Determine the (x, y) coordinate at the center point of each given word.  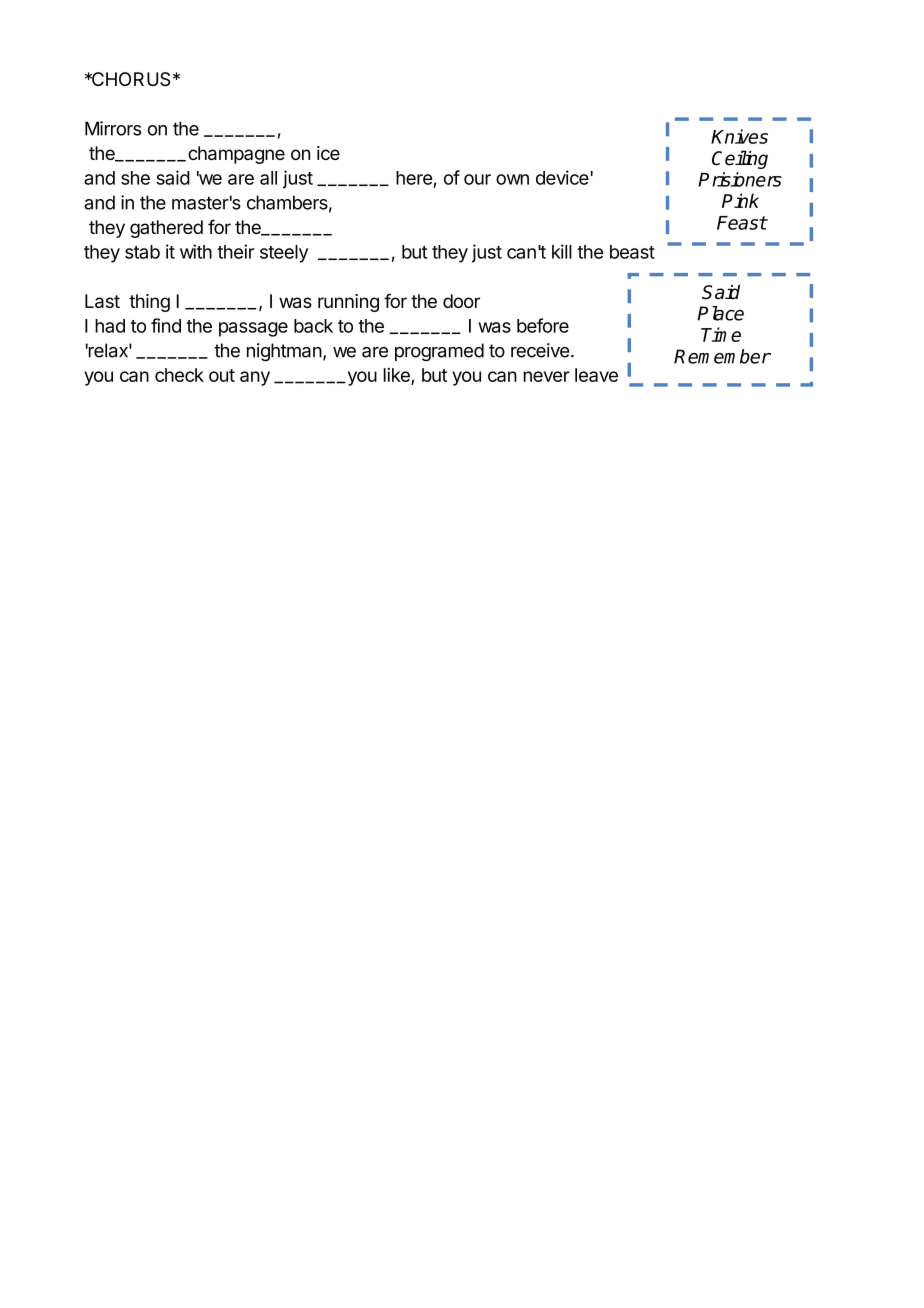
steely (284, 254)
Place (720, 313)
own (512, 179)
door (461, 301)
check (179, 375)
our (477, 179)
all (268, 178)
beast (632, 252)
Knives (739, 136)
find (166, 325)
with (196, 251)
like (398, 376)
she (135, 178)
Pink (740, 200)
